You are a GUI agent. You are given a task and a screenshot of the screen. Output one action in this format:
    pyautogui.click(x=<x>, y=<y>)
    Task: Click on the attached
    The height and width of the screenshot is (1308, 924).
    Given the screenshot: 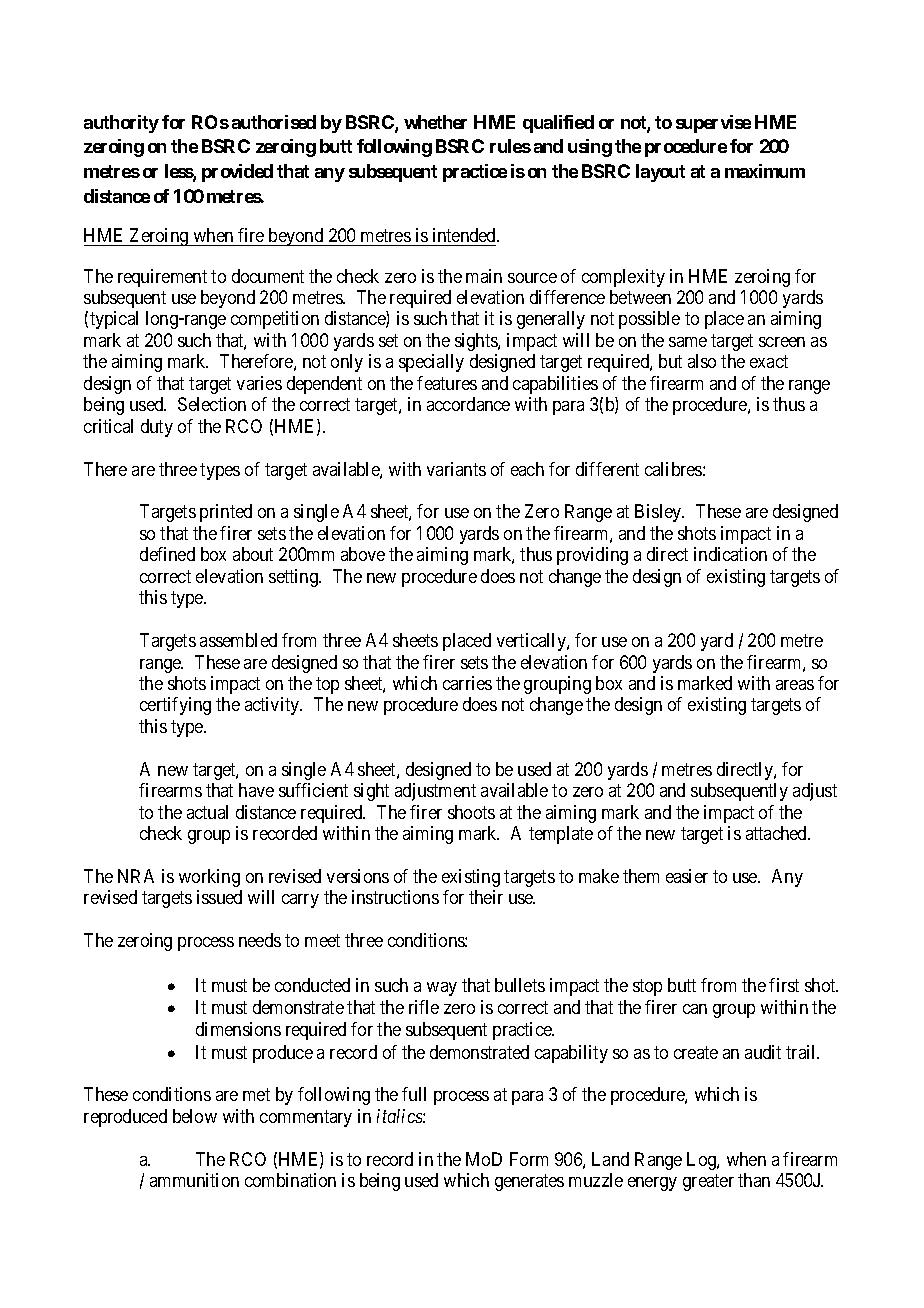 What is the action you would take?
    pyautogui.click(x=777, y=833)
